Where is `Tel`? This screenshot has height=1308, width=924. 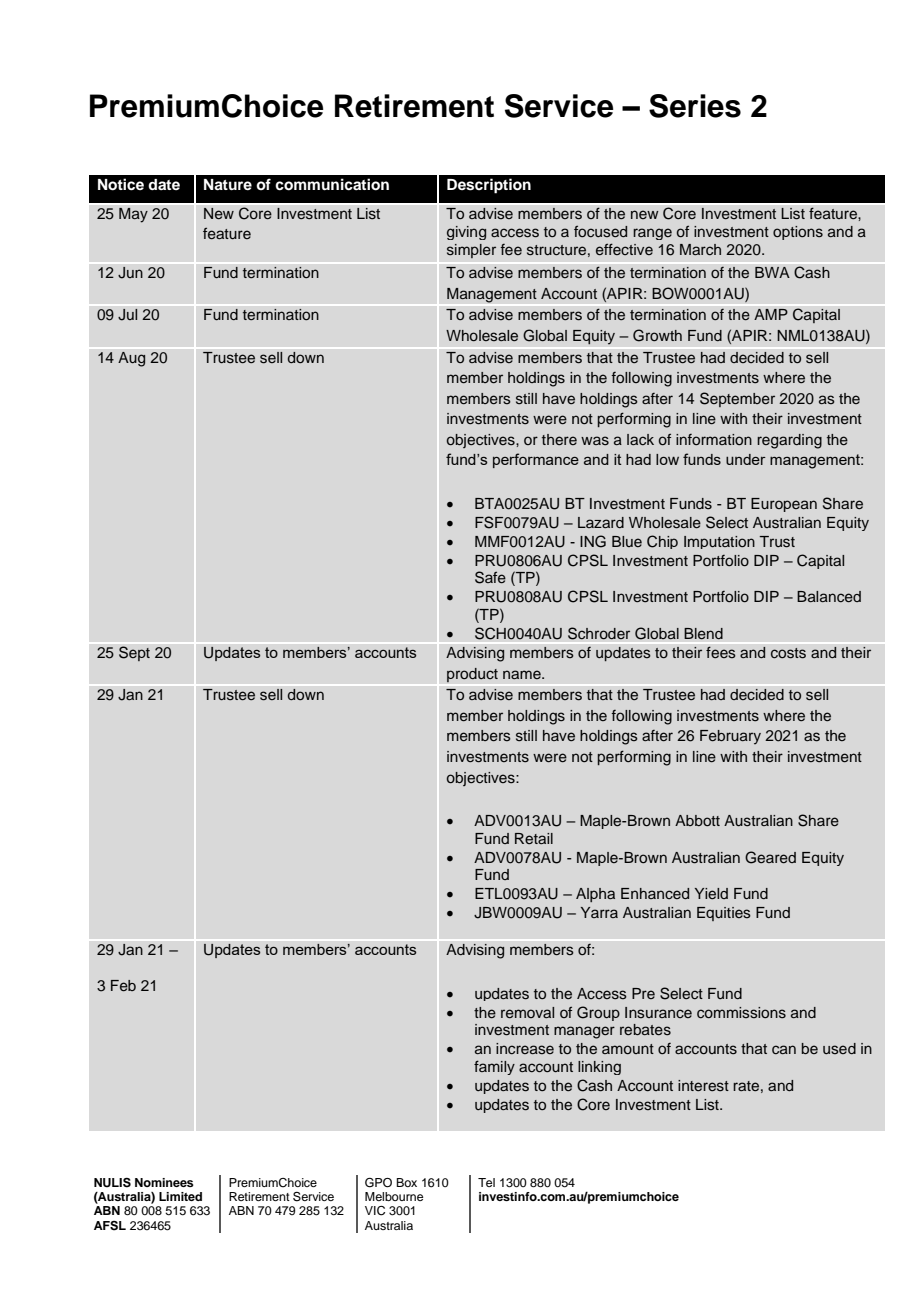
Tel is located at coordinates (486, 1182).
